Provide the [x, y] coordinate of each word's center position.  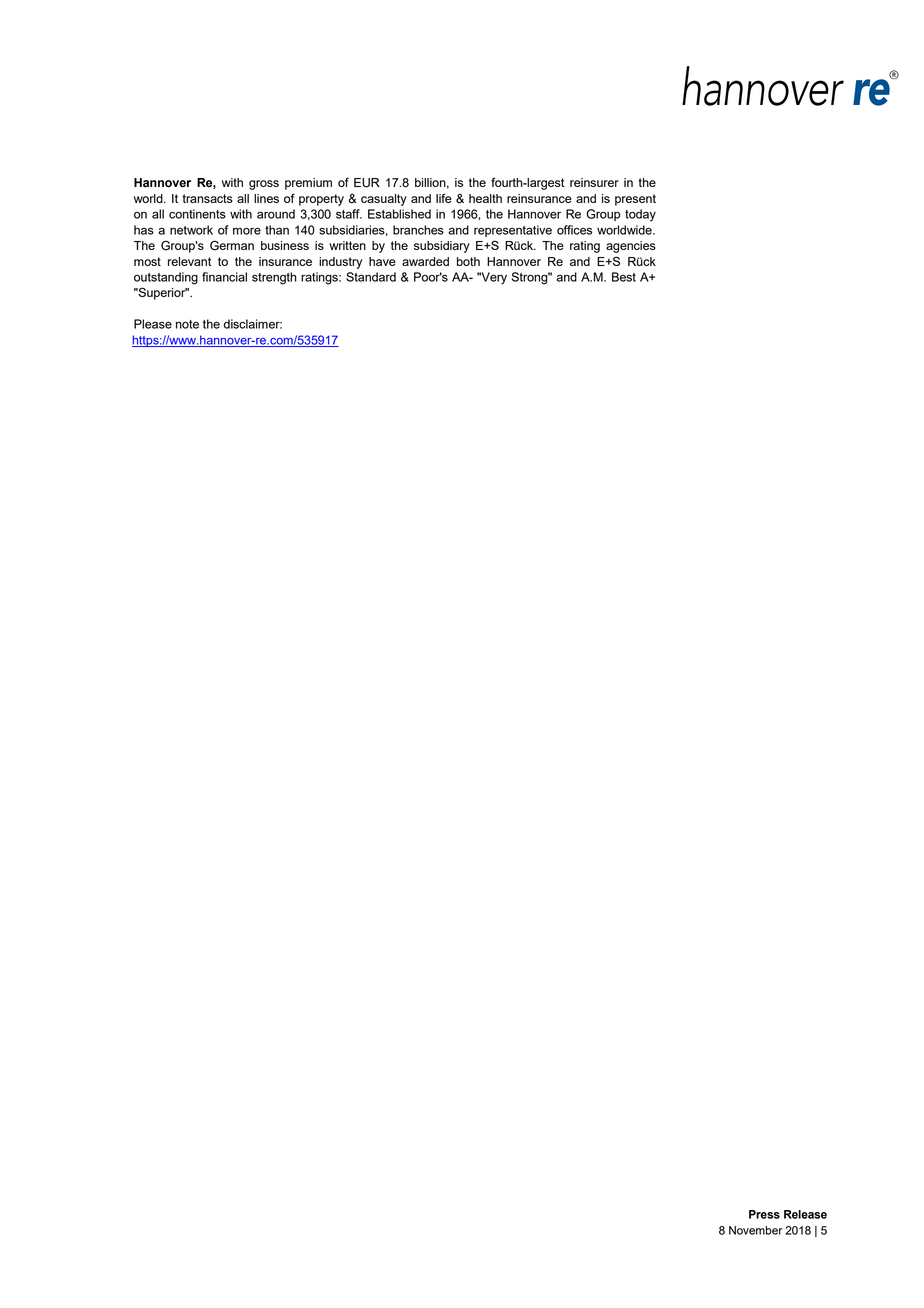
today [640, 215]
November [756, 1230]
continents [197, 214]
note [187, 324]
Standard [371, 277]
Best [624, 277]
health [485, 198]
